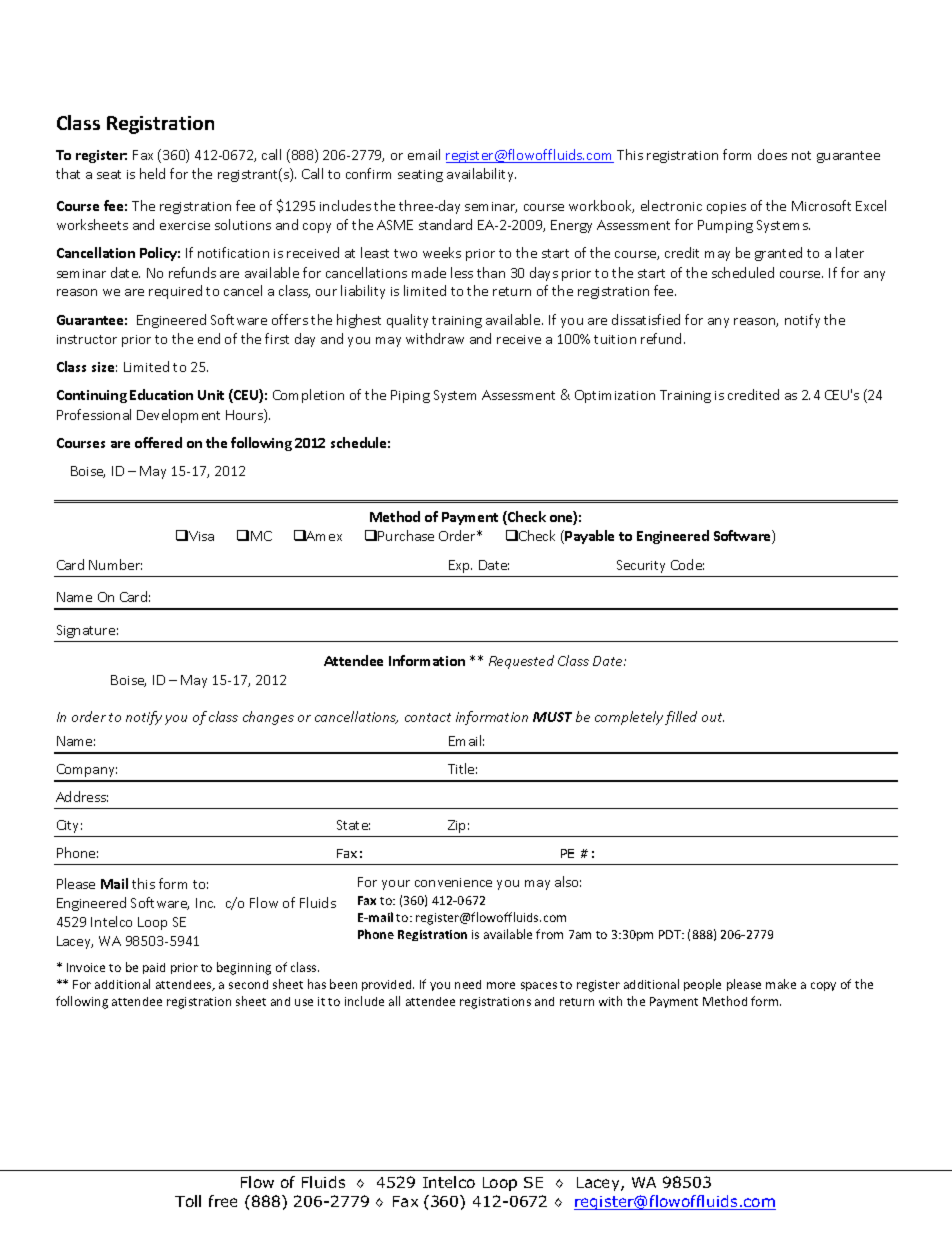 The height and width of the image is (1233, 952). I want to click on Number, so click(115, 564).
